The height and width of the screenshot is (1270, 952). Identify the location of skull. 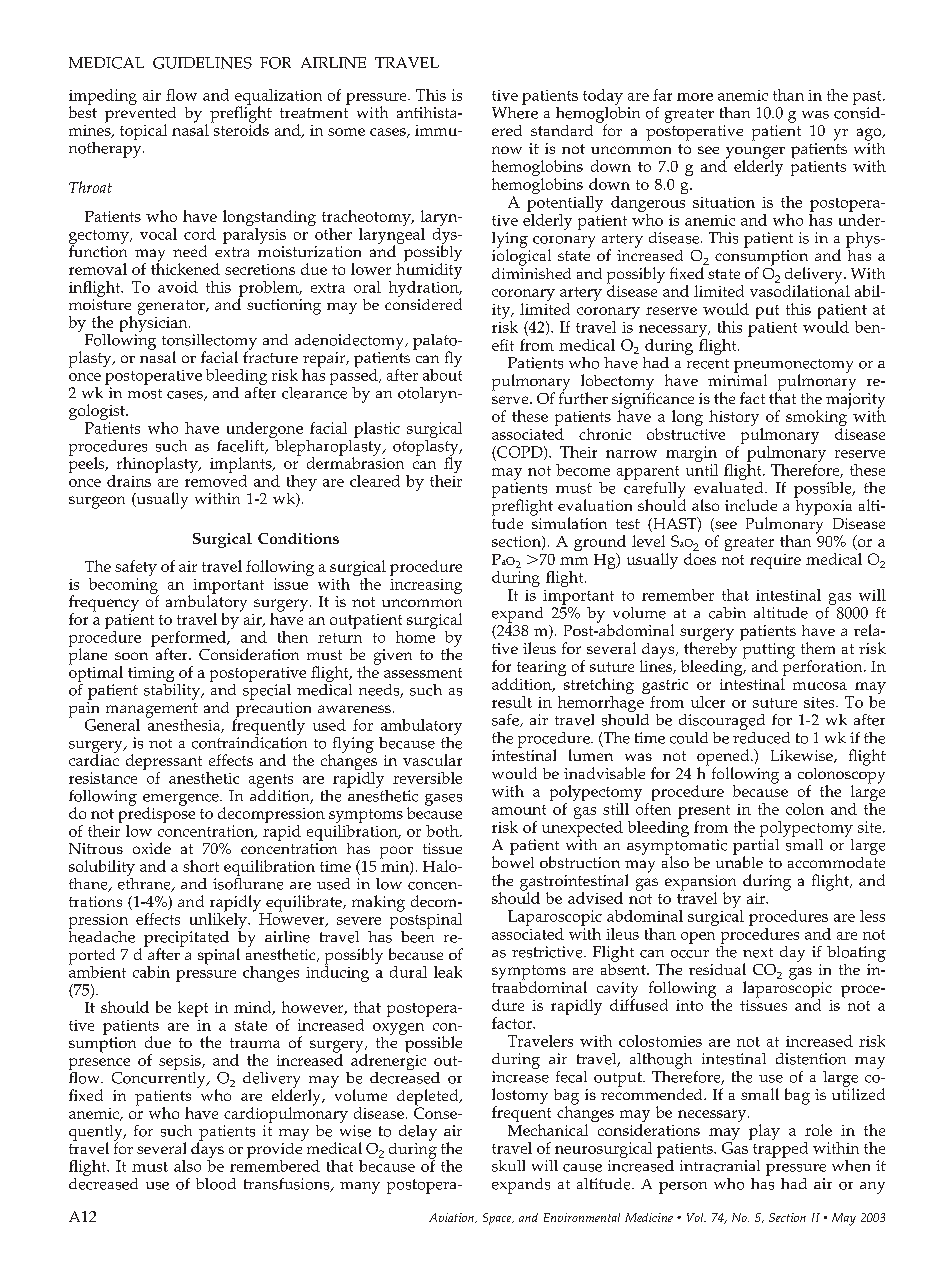
(508, 1166).
